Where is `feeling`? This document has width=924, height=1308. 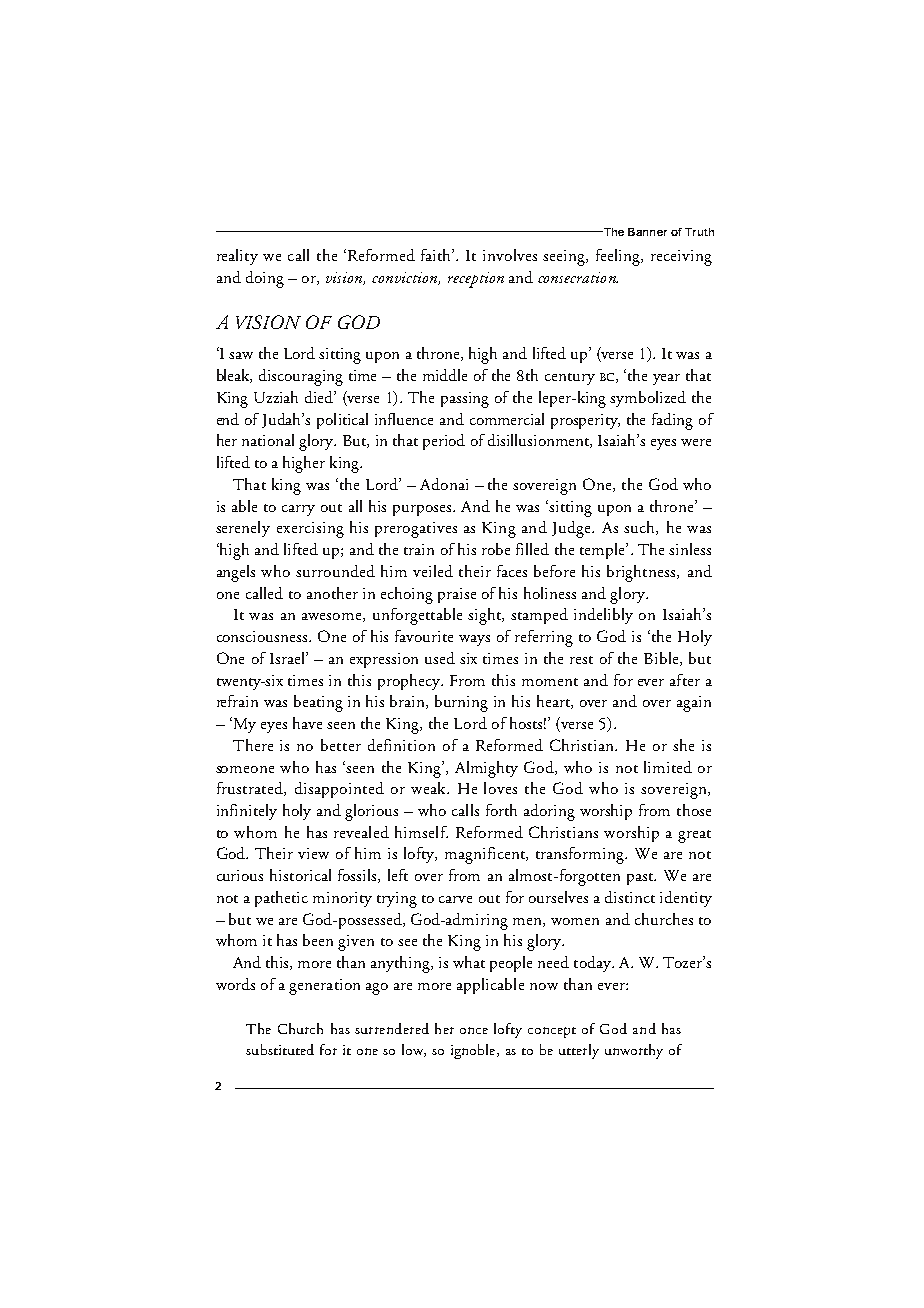
feeling is located at coordinates (619, 257).
